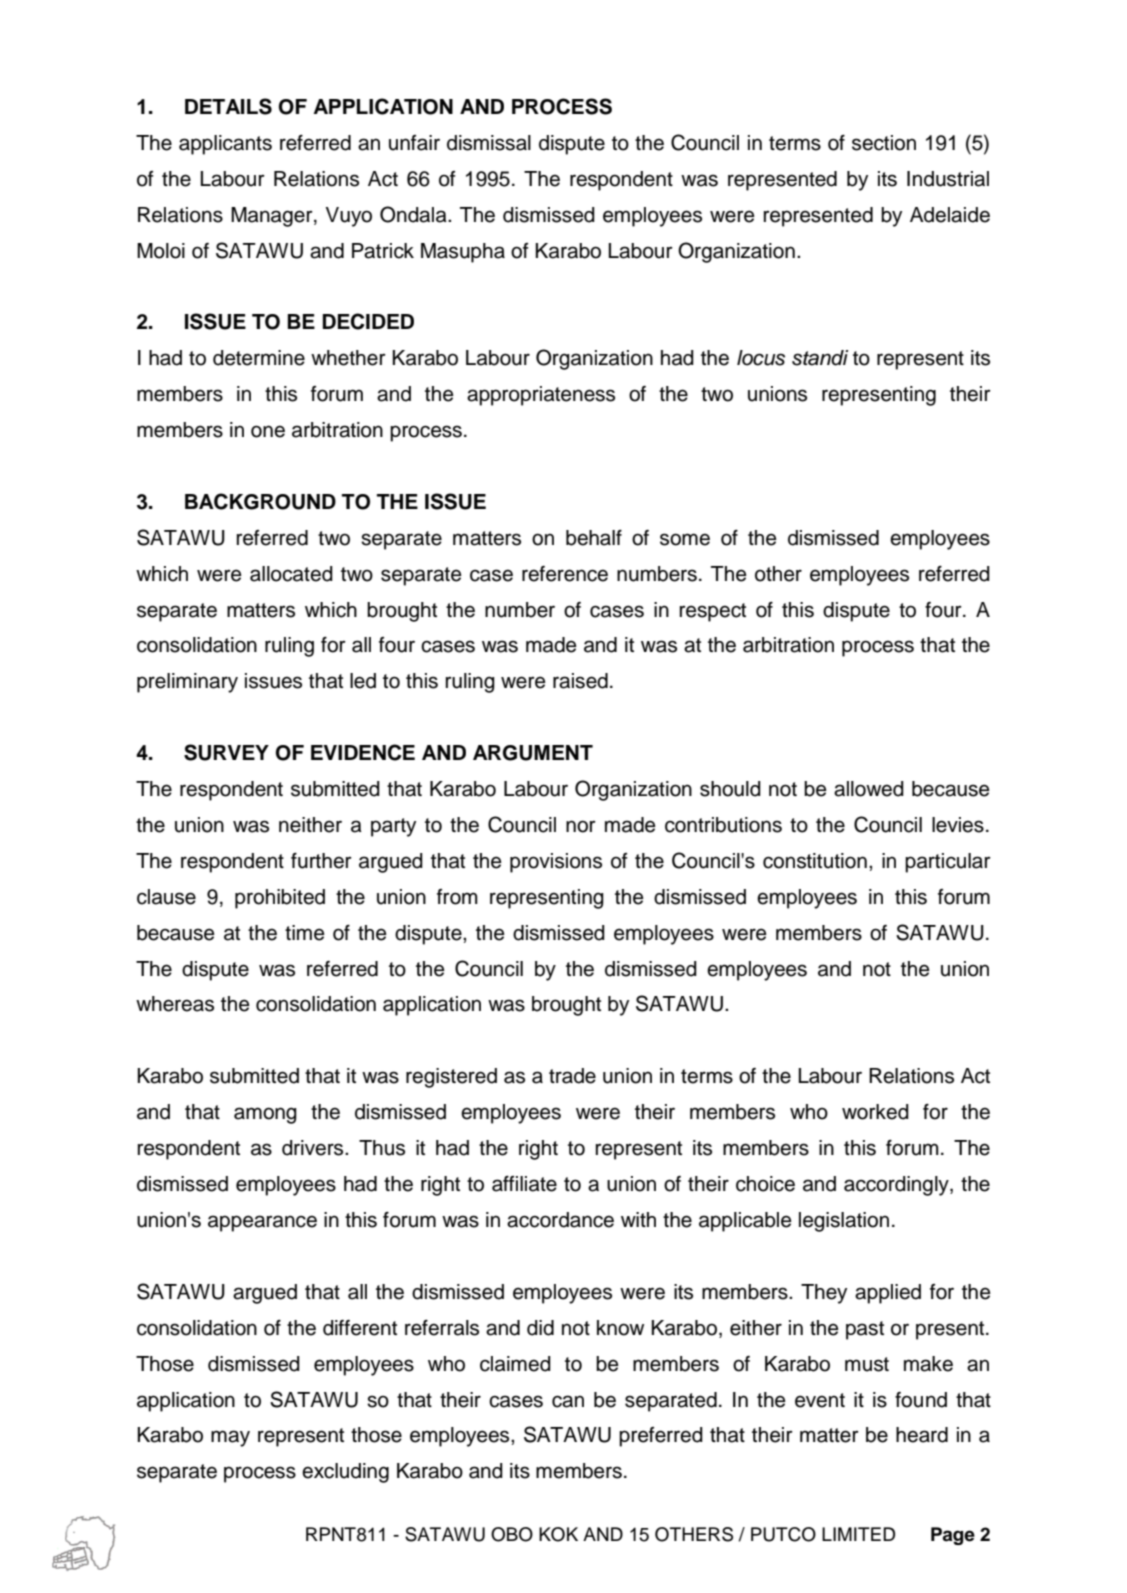 Image resolution: width=1127 pixels, height=1593 pixels. Describe the element at coordinates (581, 826) in the page. I see `nor` at that location.
